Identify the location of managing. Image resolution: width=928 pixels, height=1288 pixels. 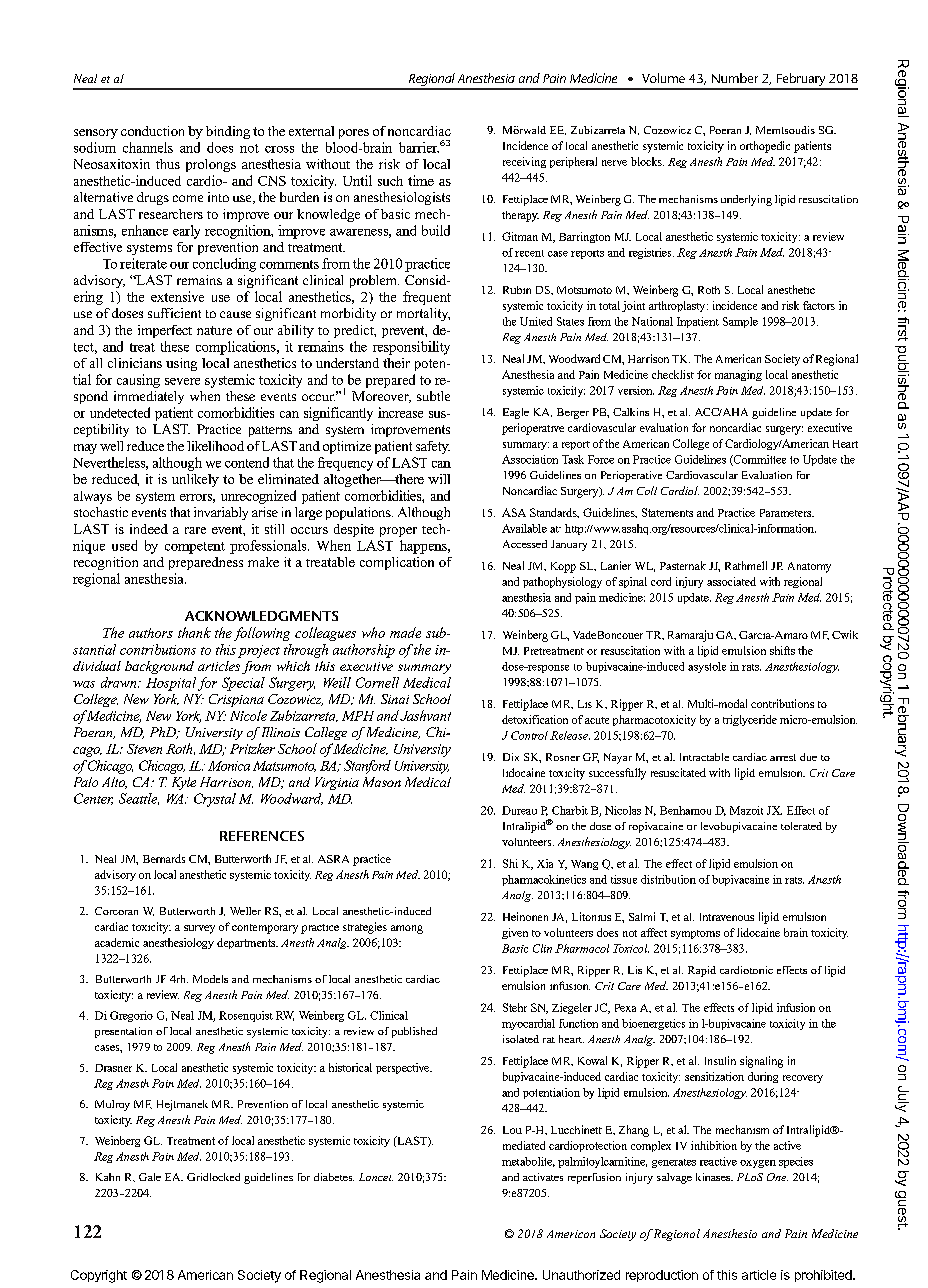
(738, 375).
